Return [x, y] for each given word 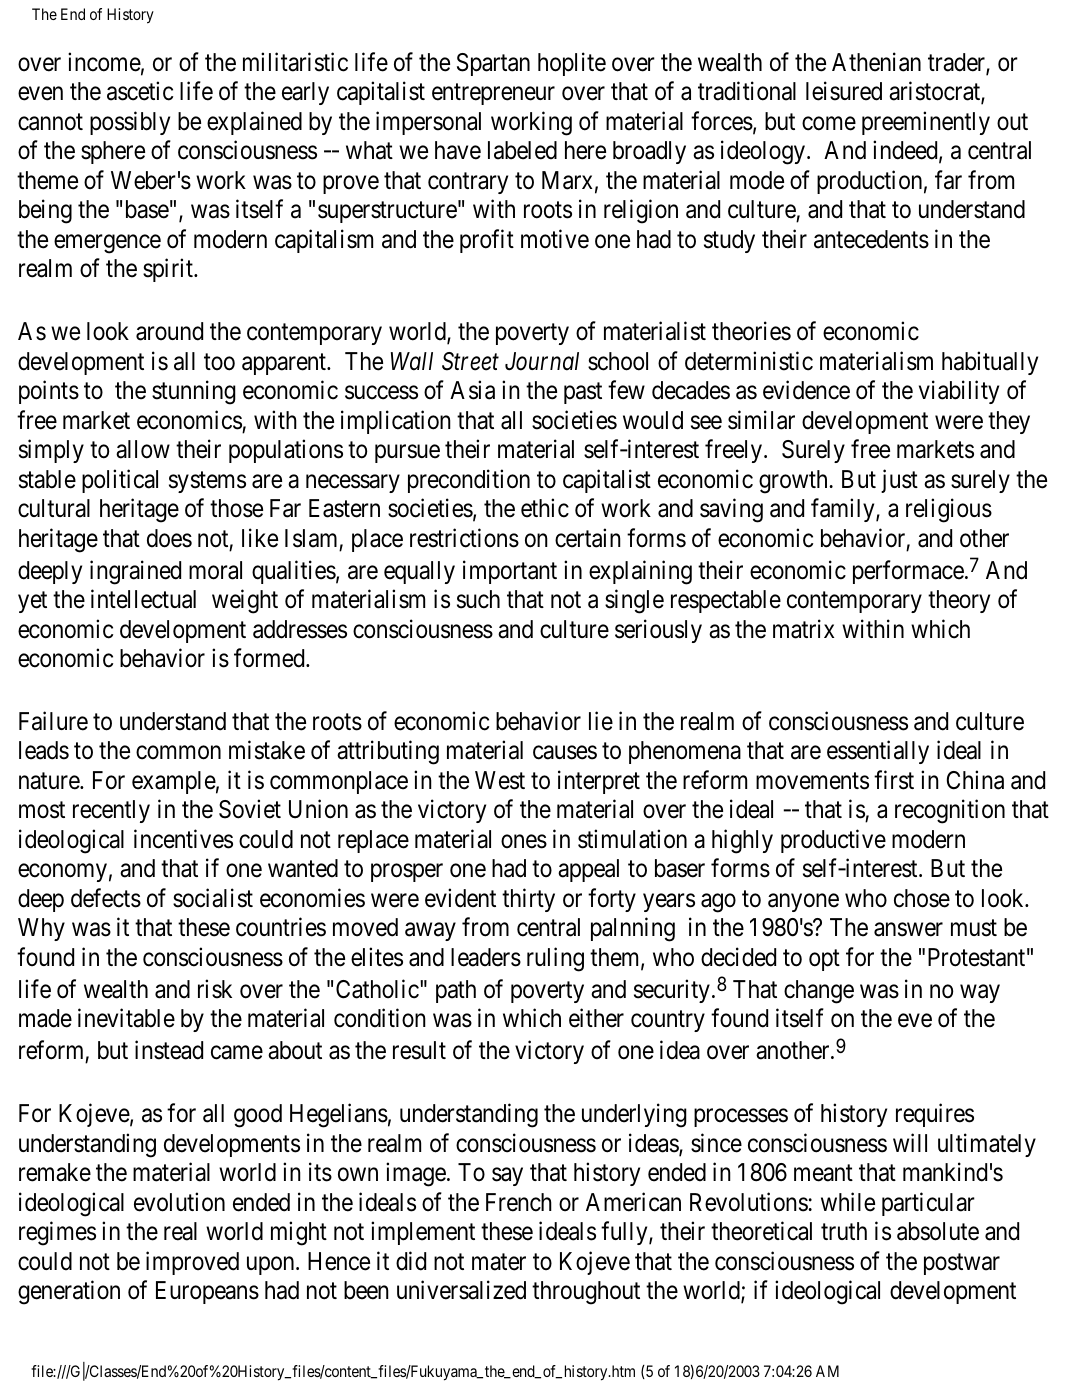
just [899, 481]
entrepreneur [493, 94]
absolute [938, 1231]
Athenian [876, 62]
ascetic [140, 91]
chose [922, 898]
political [120, 481]
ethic [545, 508]
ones [524, 842]
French [519, 1202]
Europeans [207, 1292]
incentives [183, 839]
